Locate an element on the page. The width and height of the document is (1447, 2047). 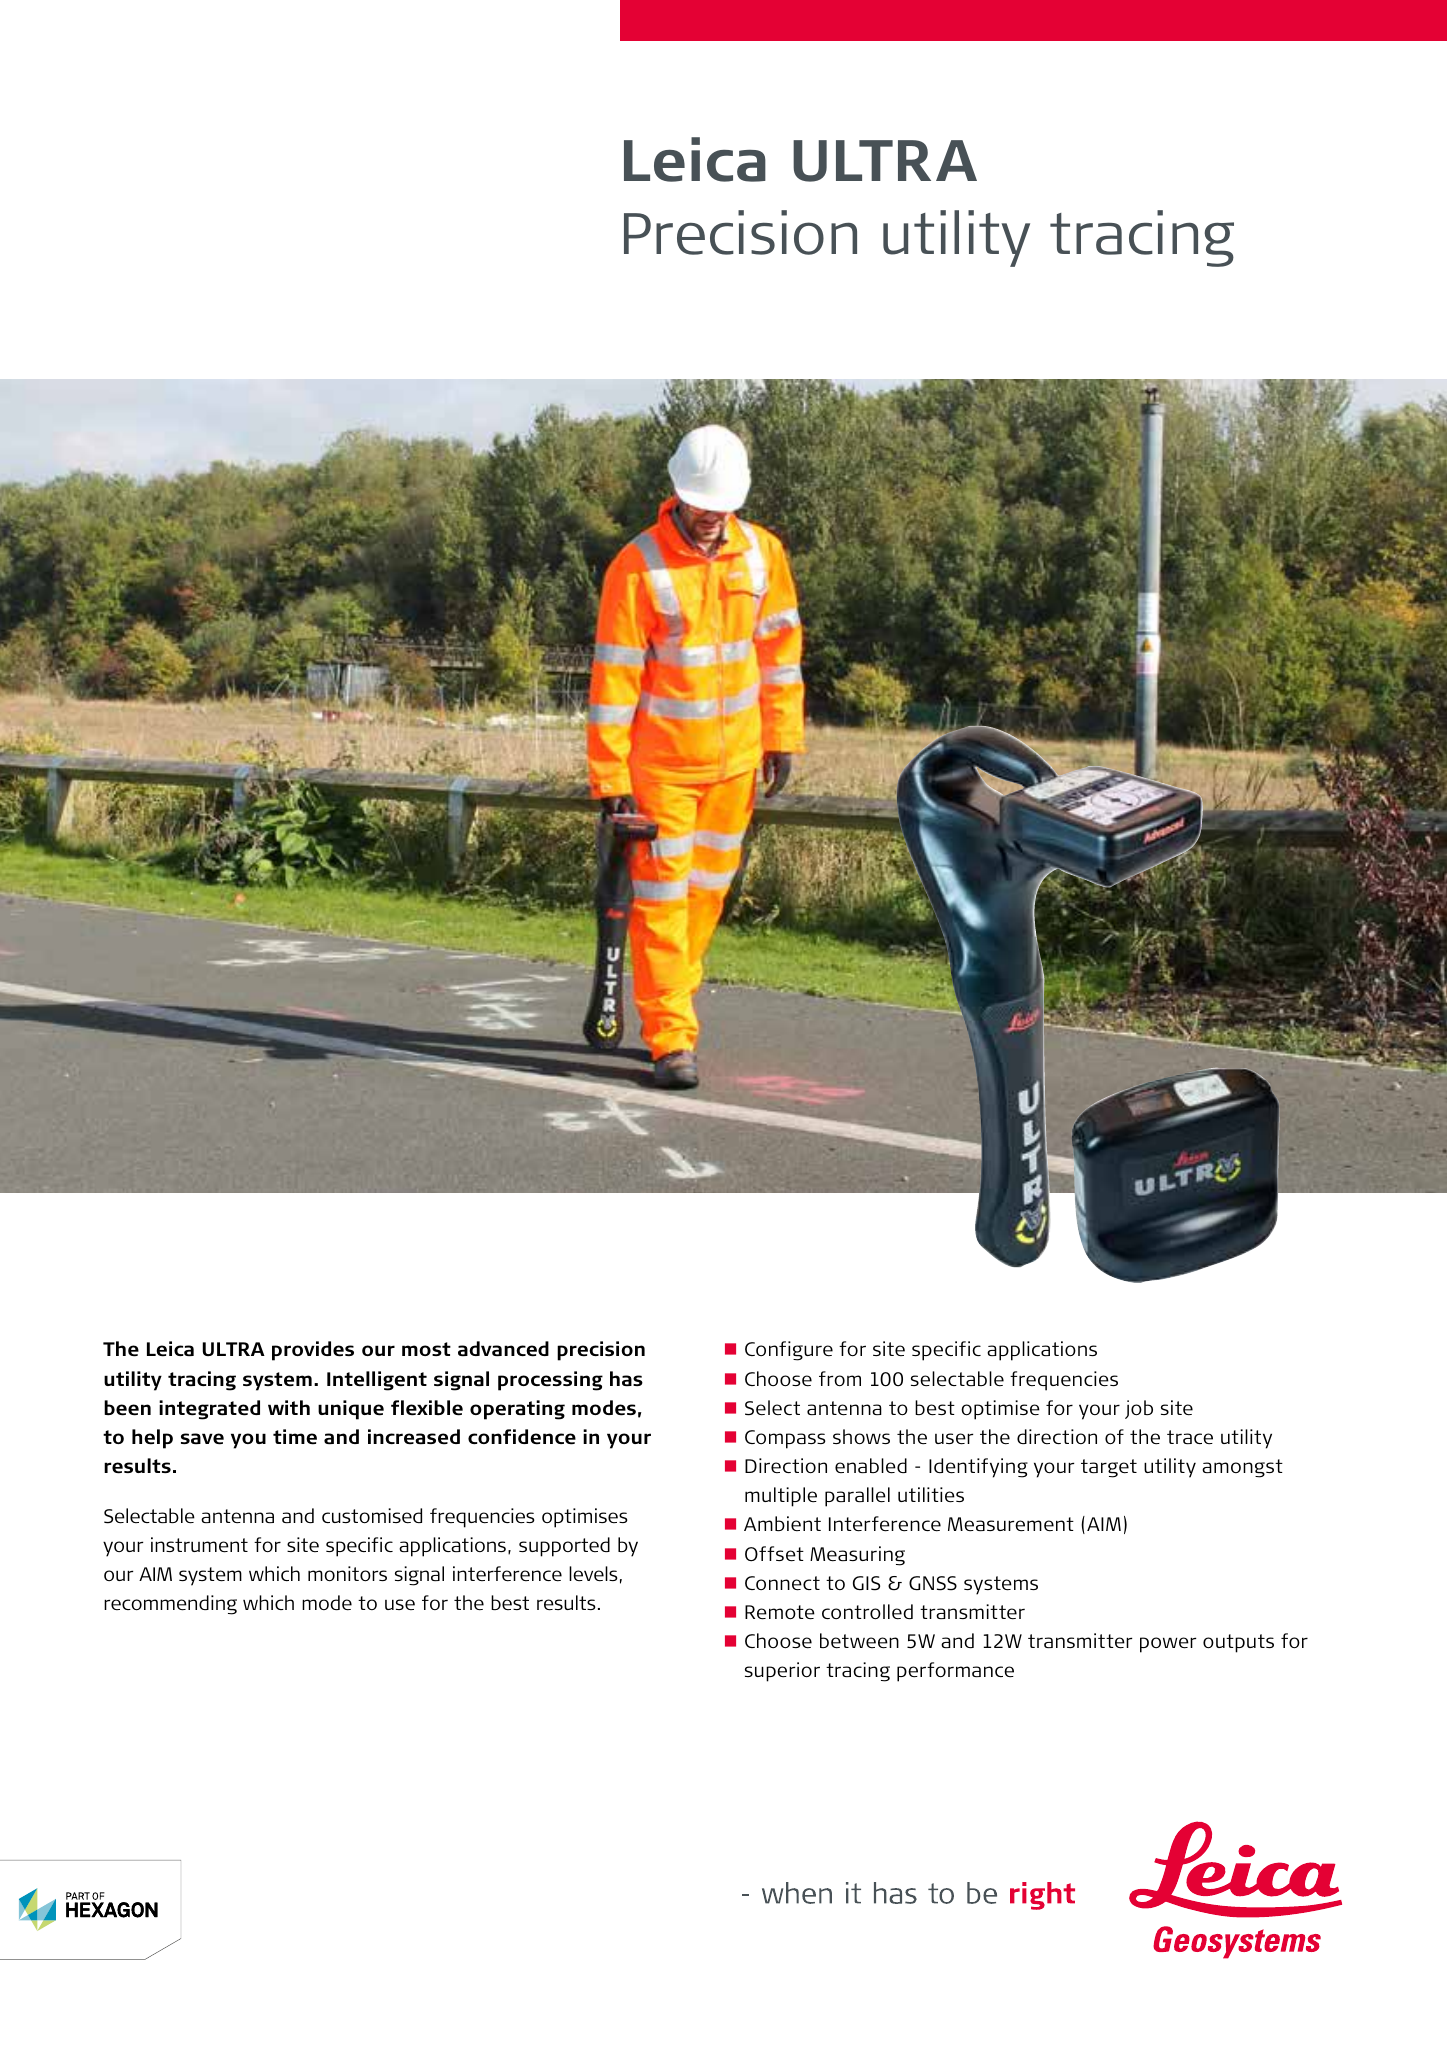
provides is located at coordinates (313, 1351).
